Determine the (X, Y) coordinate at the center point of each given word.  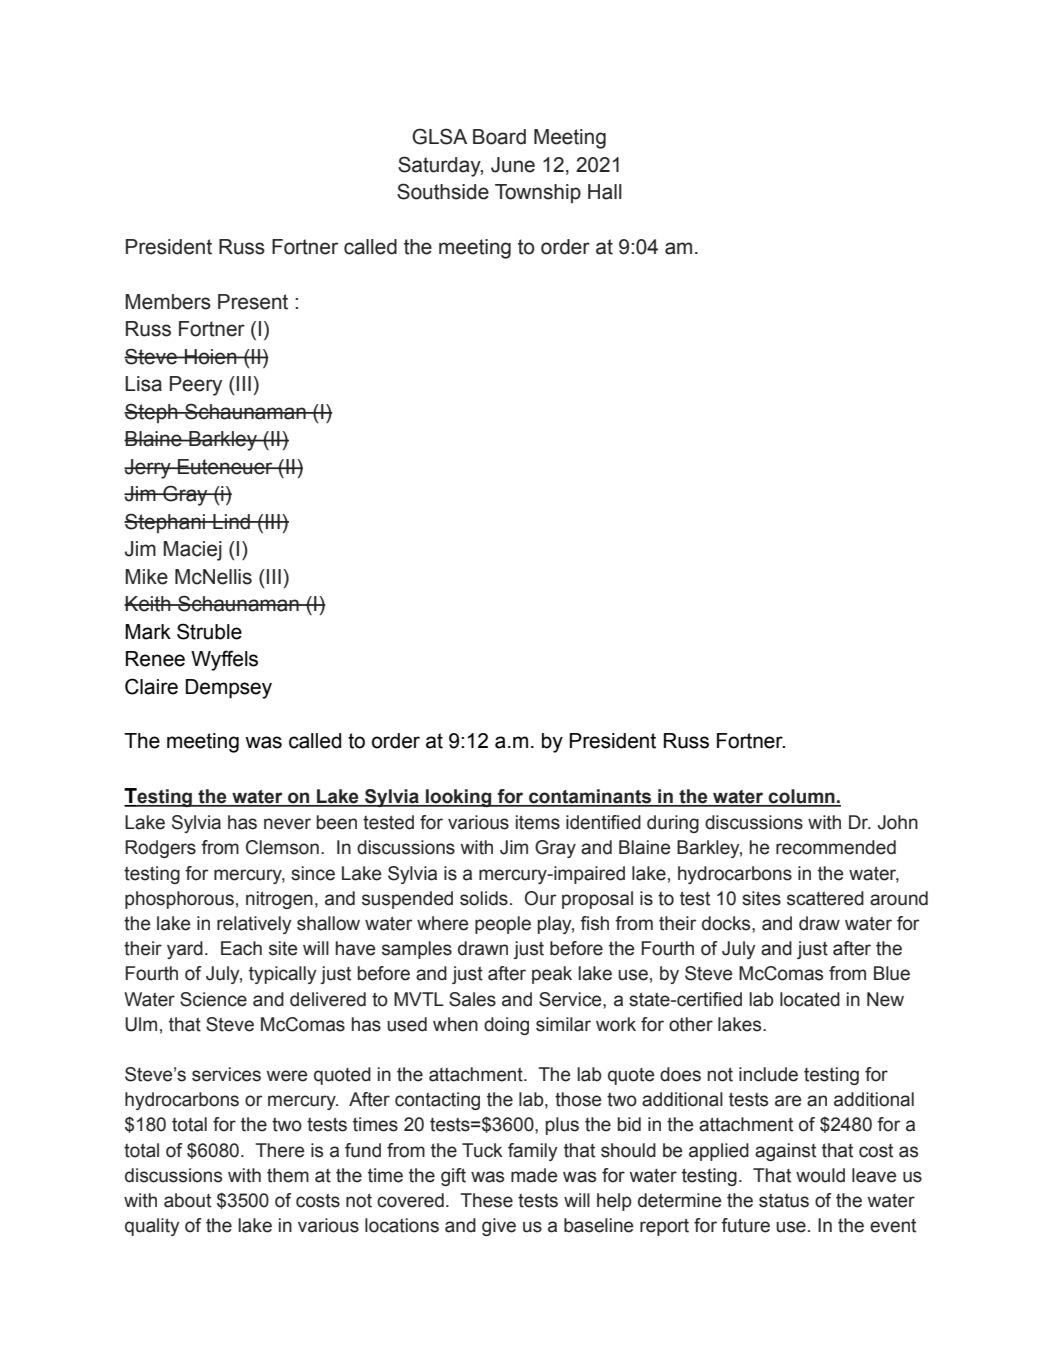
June (513, 165)
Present (253, 302)
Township (538, 193)
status (784, 1201)
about (187, 1200)
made (534, 1175)
